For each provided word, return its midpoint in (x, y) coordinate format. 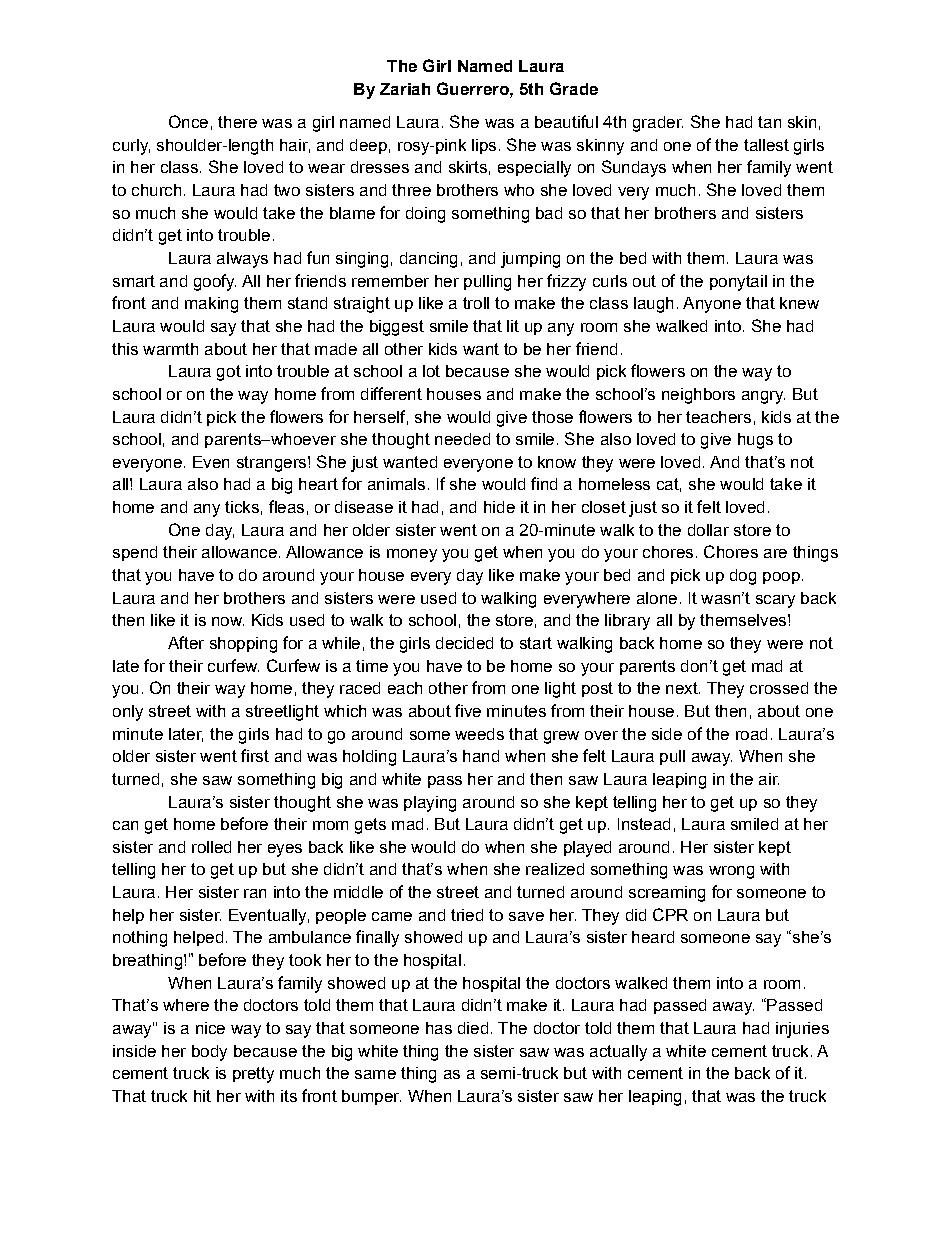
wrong (731, 872)
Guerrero (474, 88)
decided (464, 643)
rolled (211, 847)
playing (430, 804)
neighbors (698, 396)
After (186, 642)
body (209, 1053)
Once (188, 121)
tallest (766, 145)
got (229, 373)
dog (743, 577)
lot (431, 371)
